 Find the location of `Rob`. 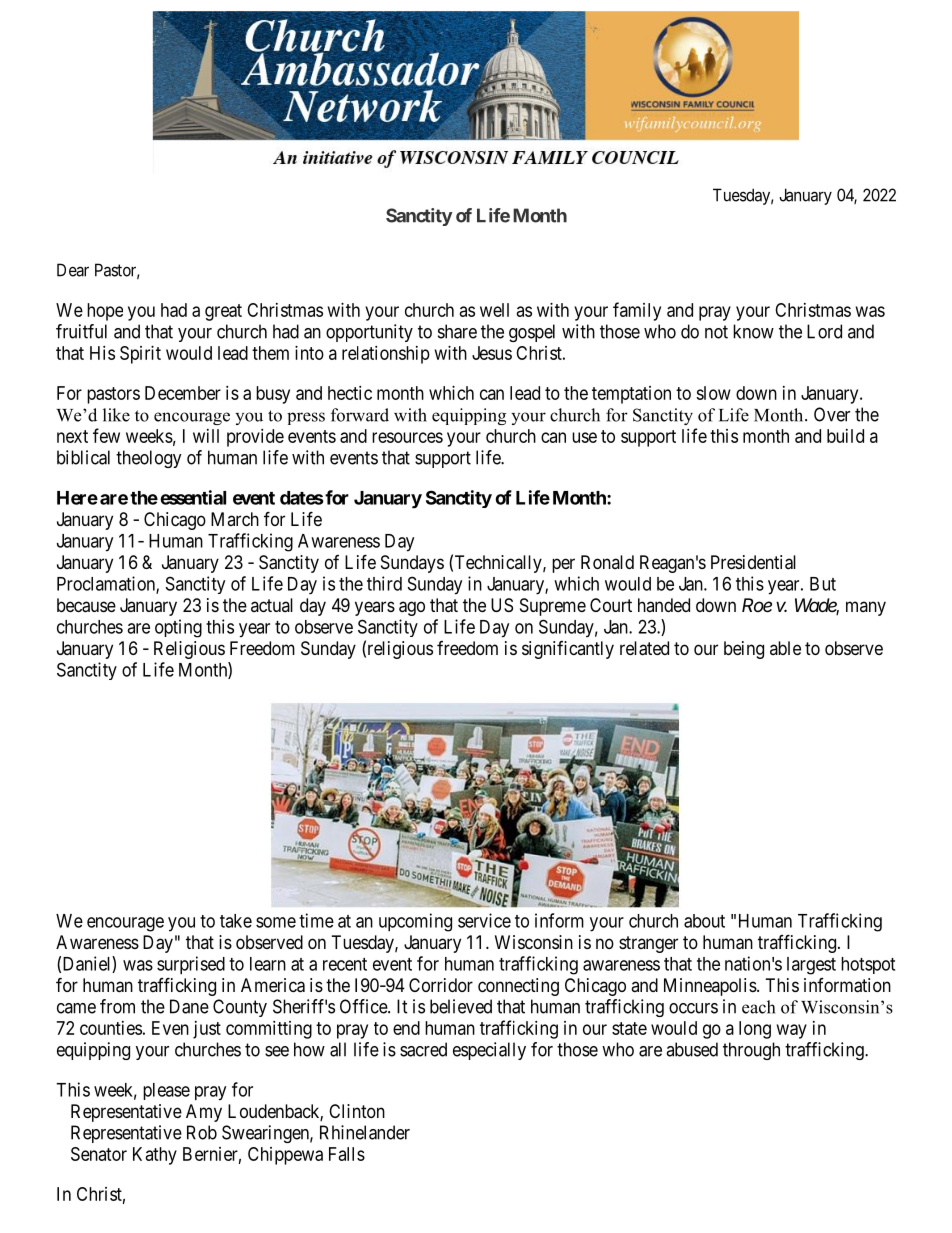

Rob is located at coordinates (202, 1132).
